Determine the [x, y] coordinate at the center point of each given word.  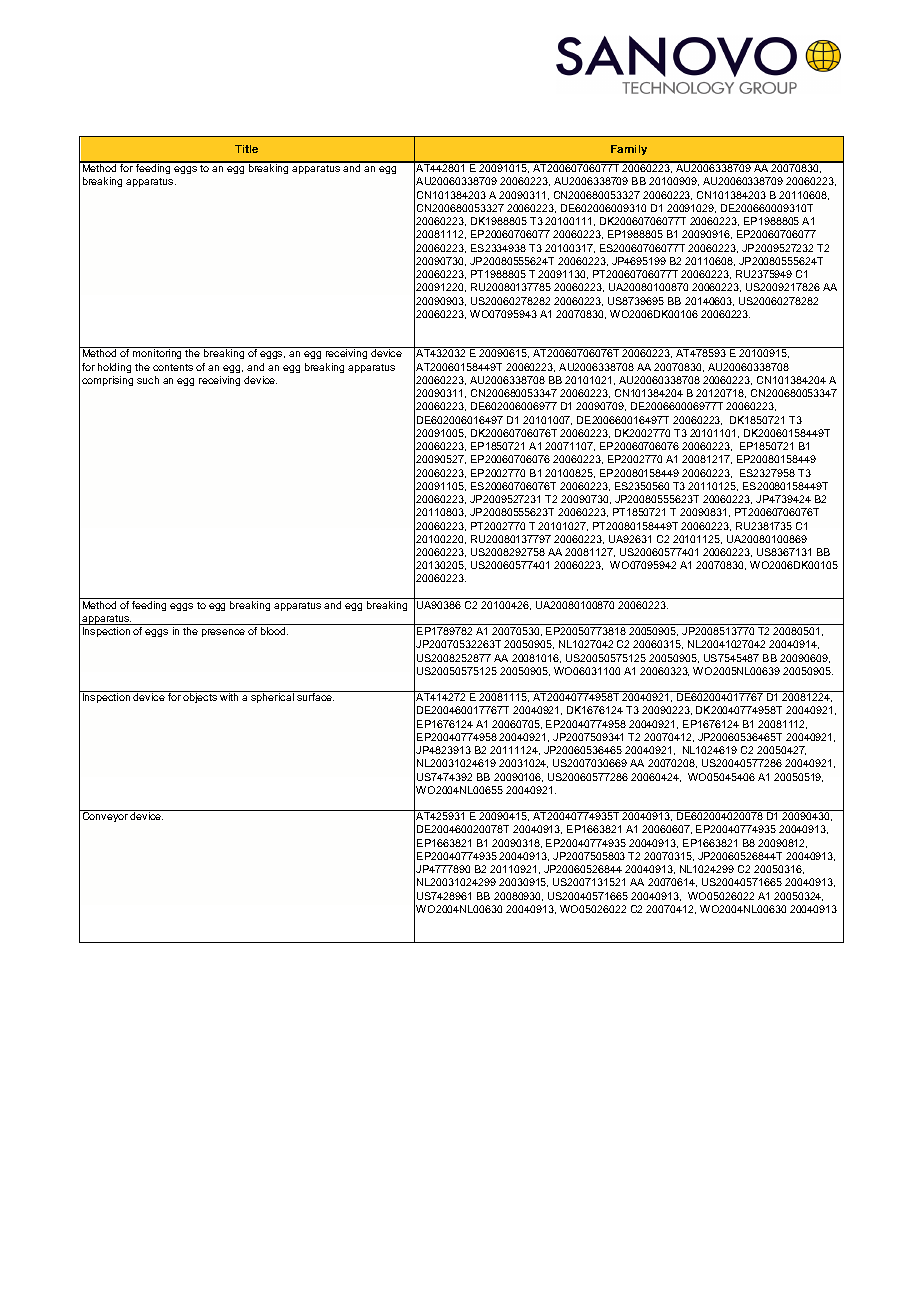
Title [246, 149]
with [229, 697]
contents [173, 367]
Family [629, 150]
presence [223, 633]
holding [114, 368]
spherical [272, 698]
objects [200, 698]
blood [274, 631]
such [148, 380]
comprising [107, 381]
